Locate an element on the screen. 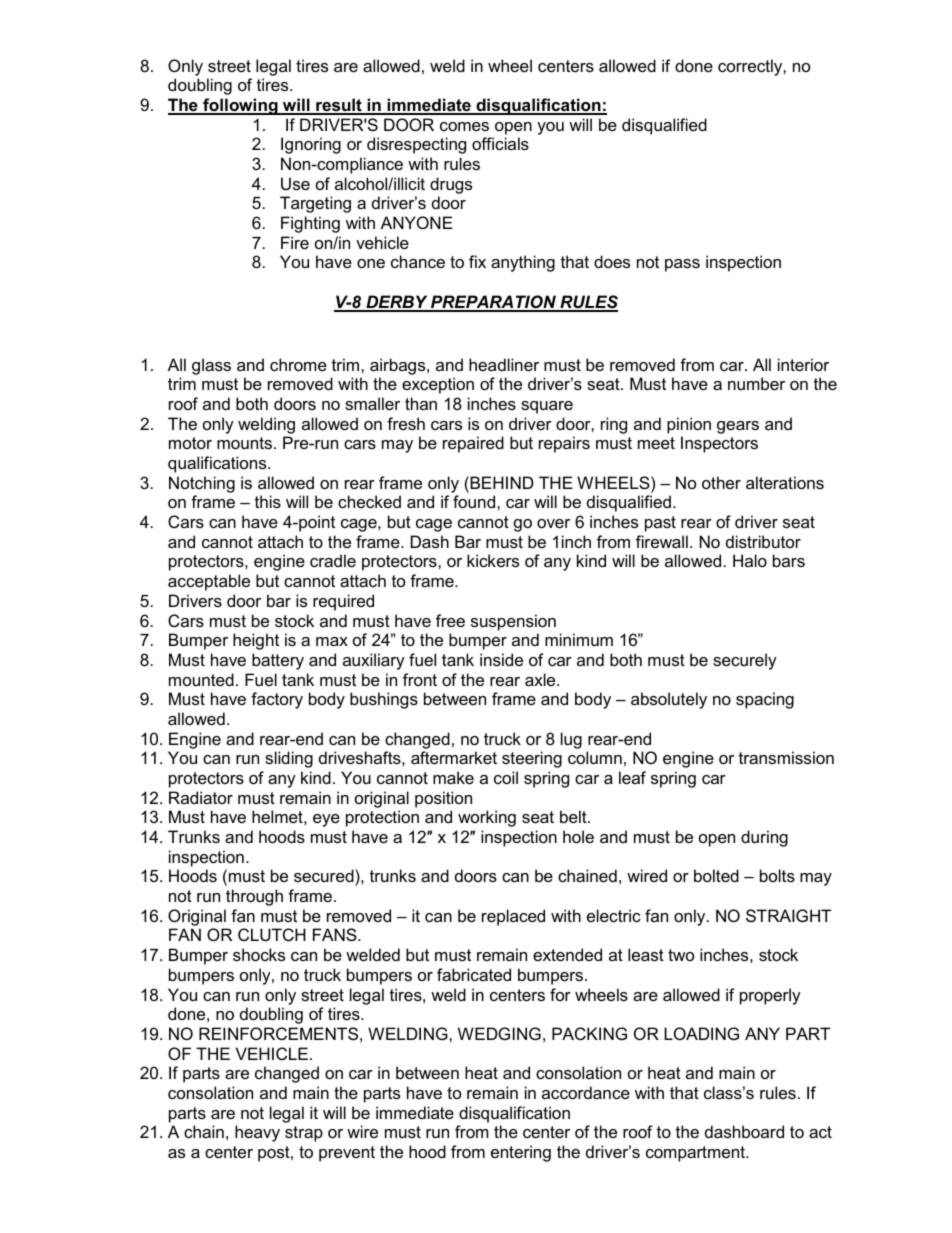  securely is located at coordinates (745, 661).
